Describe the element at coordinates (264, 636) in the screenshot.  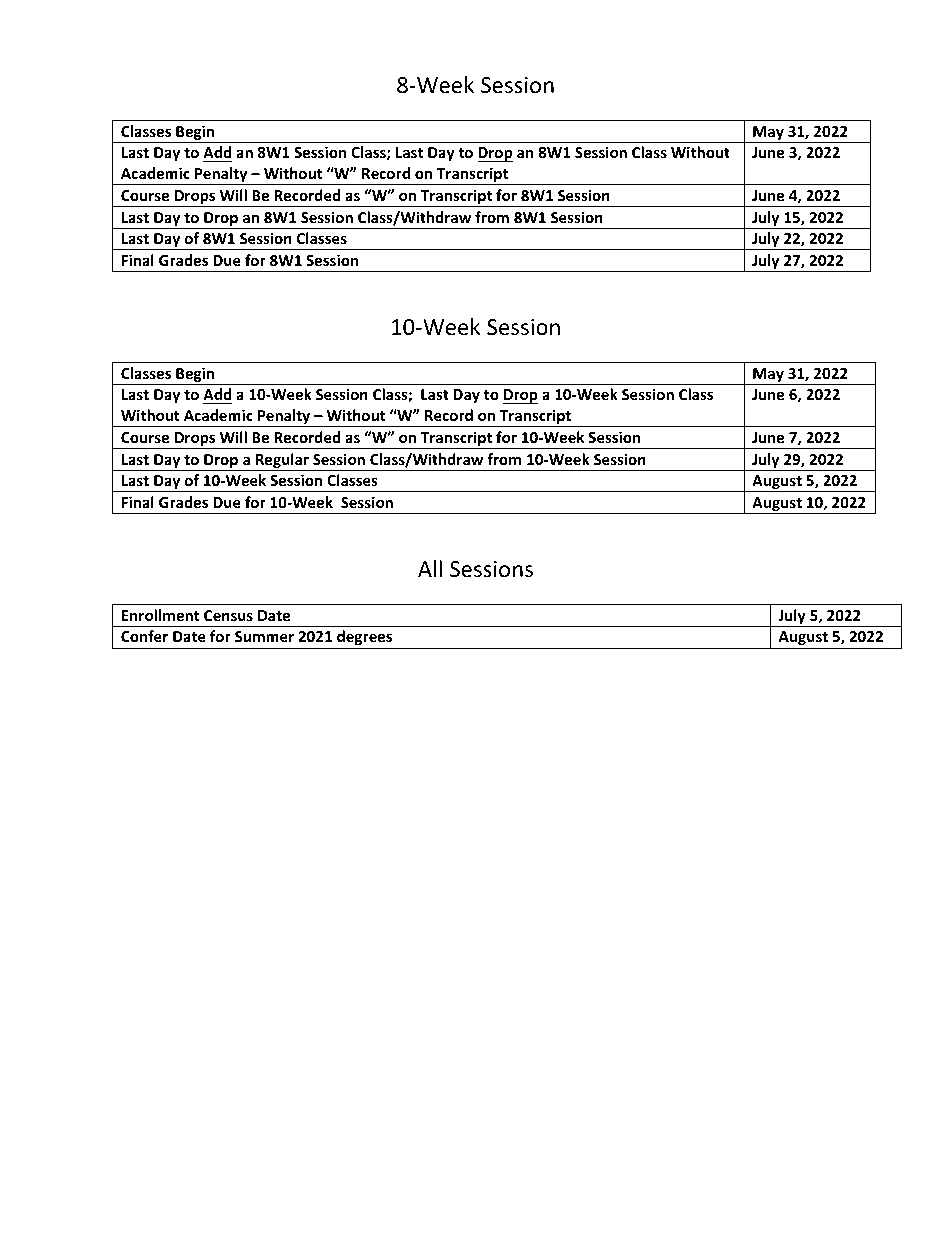
I see `Summer` at that location.
